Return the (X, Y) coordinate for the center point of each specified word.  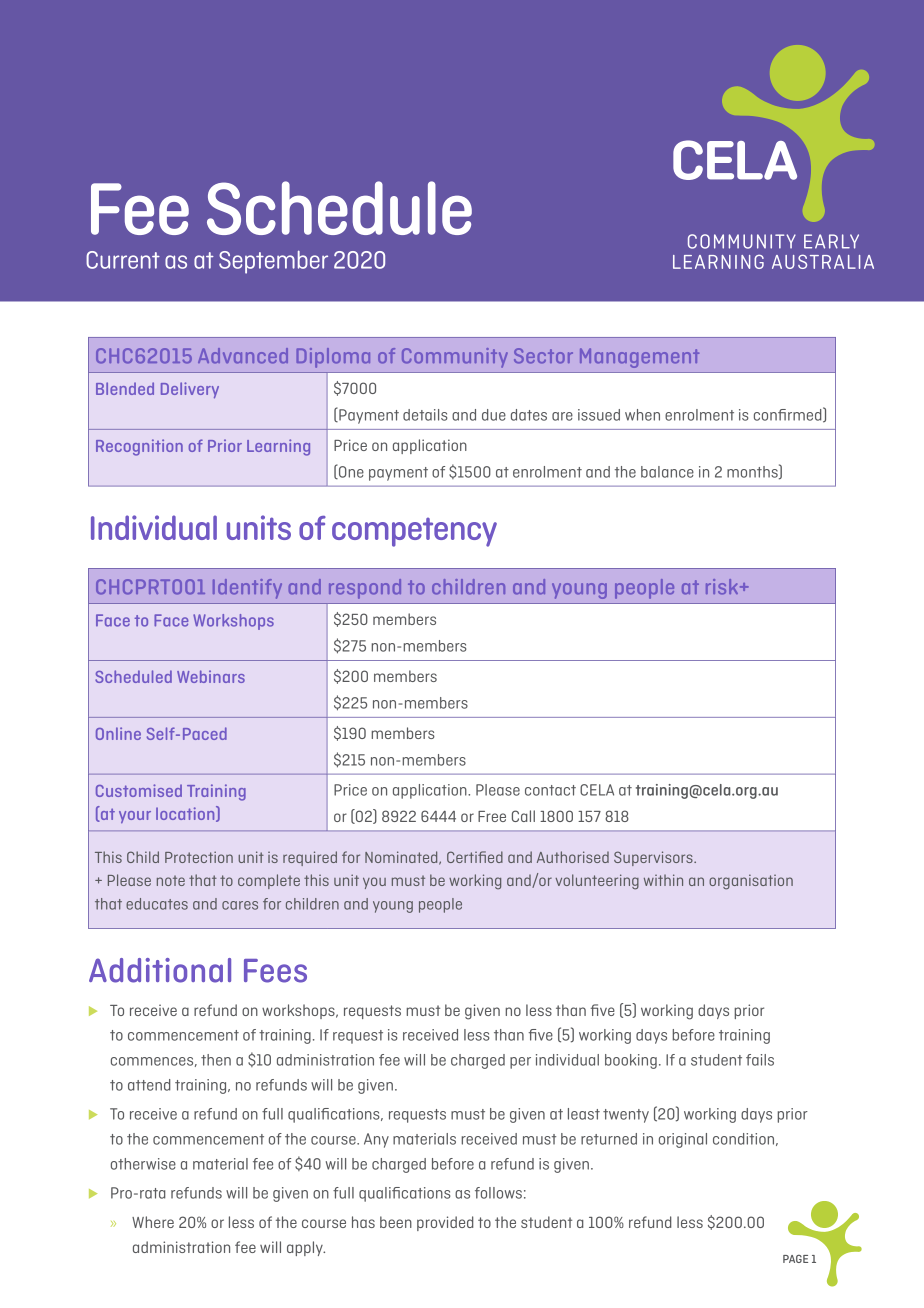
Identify (247, 589)
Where (153, 1222)
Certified (475, 857)
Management (639, 358)
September (273, 262)
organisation (751, 882)
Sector (543, 356)
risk (723, 587)
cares (240, 905)
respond (365, 589)
